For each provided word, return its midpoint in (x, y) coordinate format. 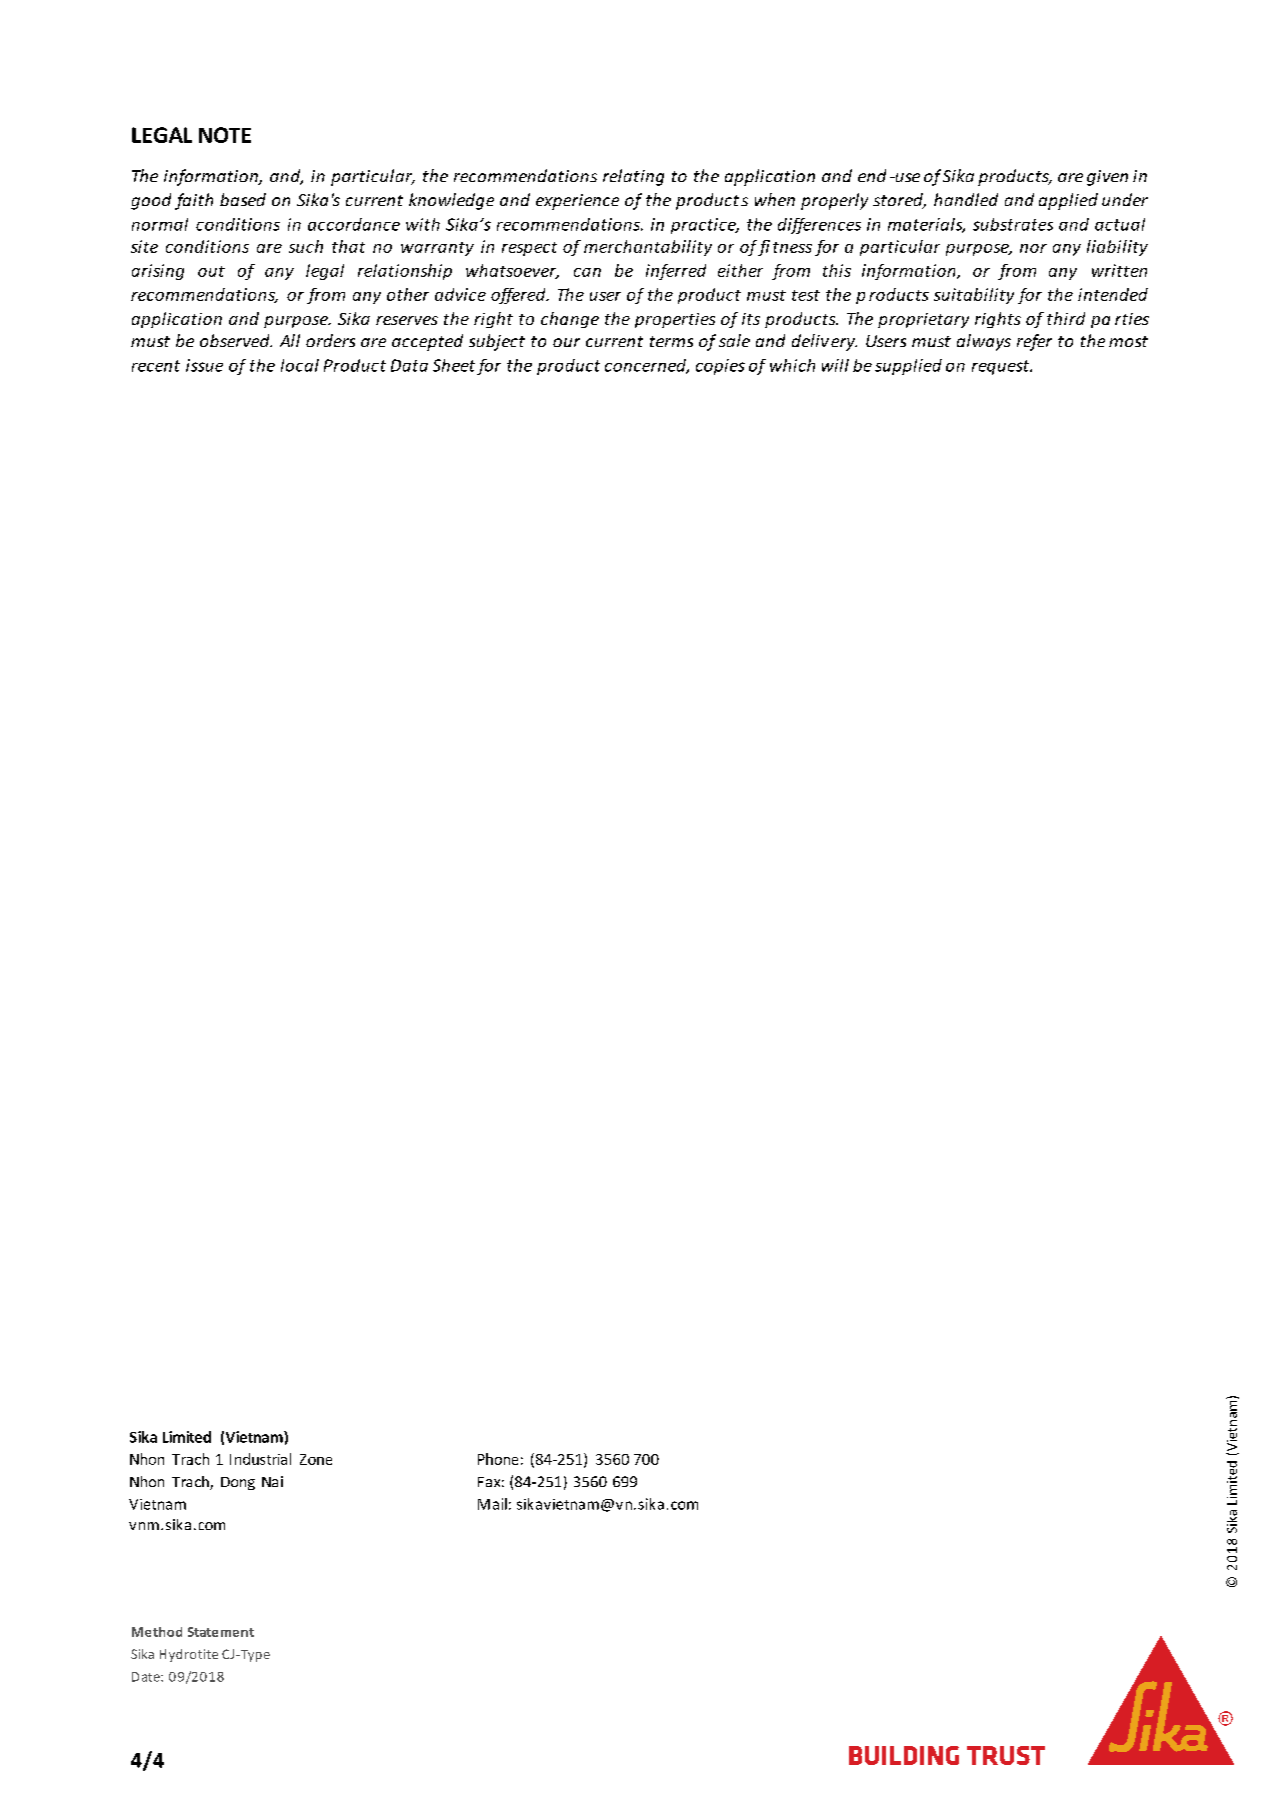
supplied (908, 367)
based (243, 199)
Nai (272, 1481)
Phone (498, 1459)
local (300, 365)
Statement (221, 1632)
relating (633, 177)
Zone (316, 1459)
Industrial (260, 1459)
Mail (492, 1504)
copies (720, 367)
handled (966, 199)
